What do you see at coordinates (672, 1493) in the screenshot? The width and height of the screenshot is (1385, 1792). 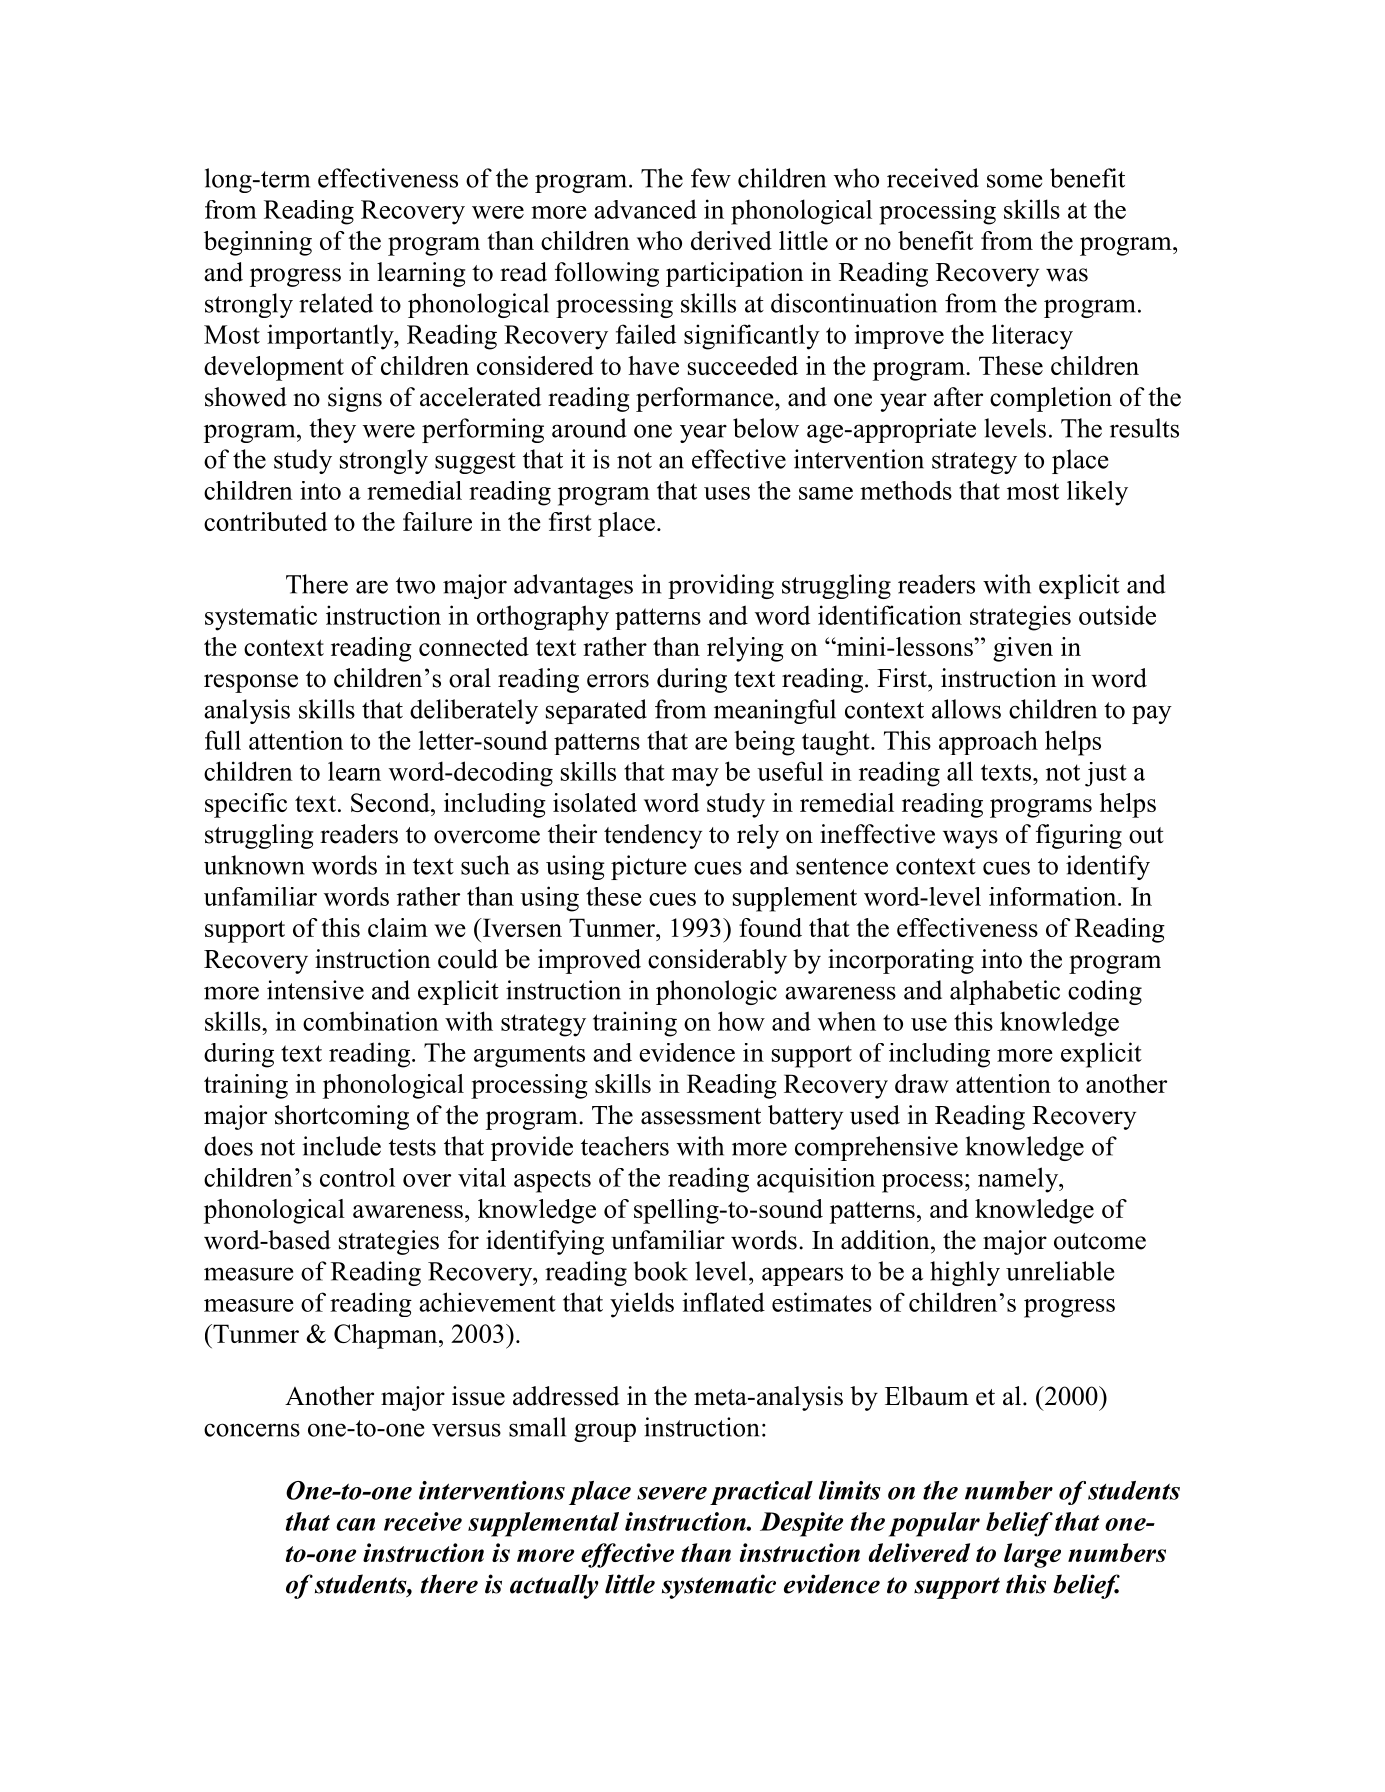 I see `severe` at bounding box center [672, 1493].
